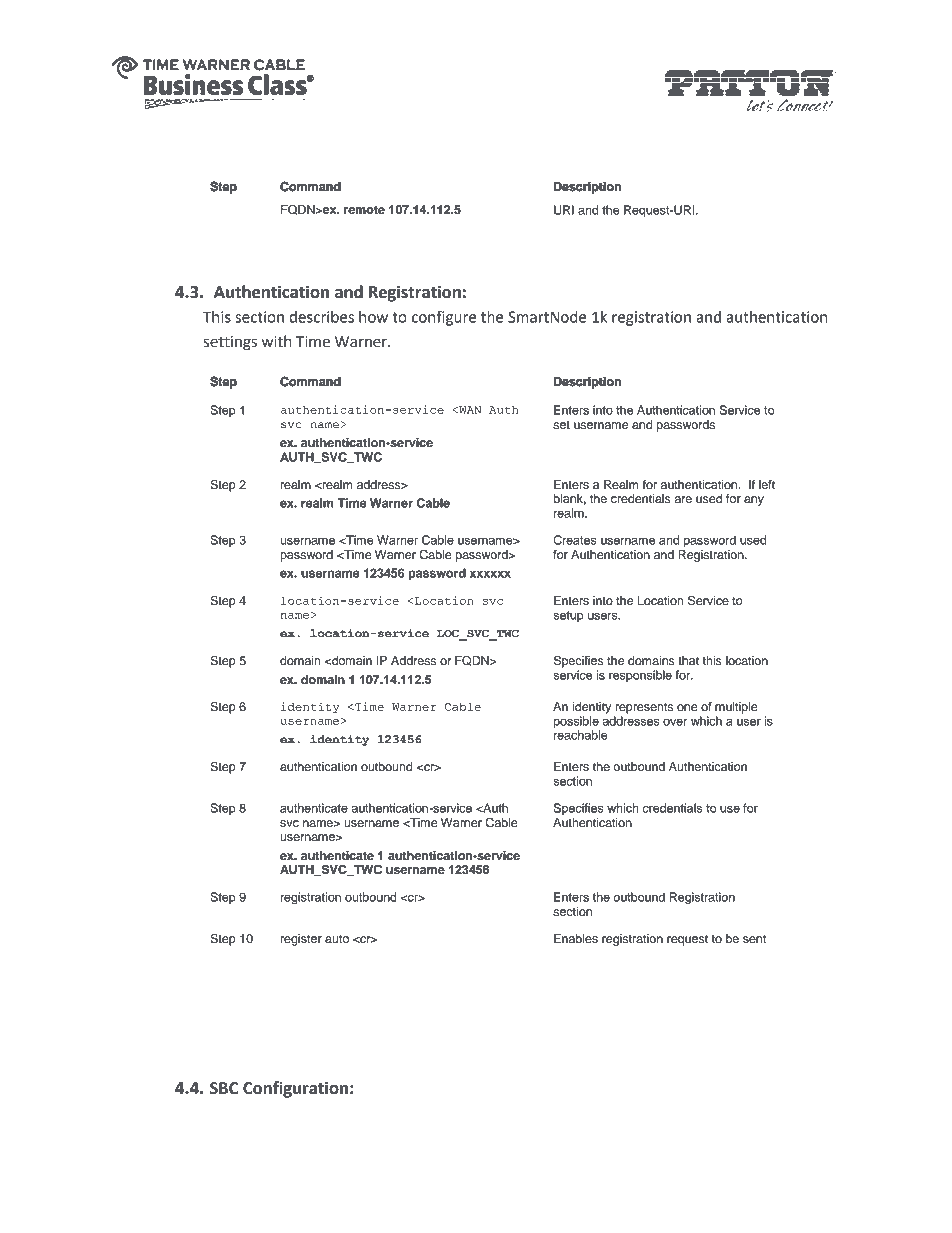  Describe the element at coordinates (364, 210) in the screenshot. I see `remote` at that location.
